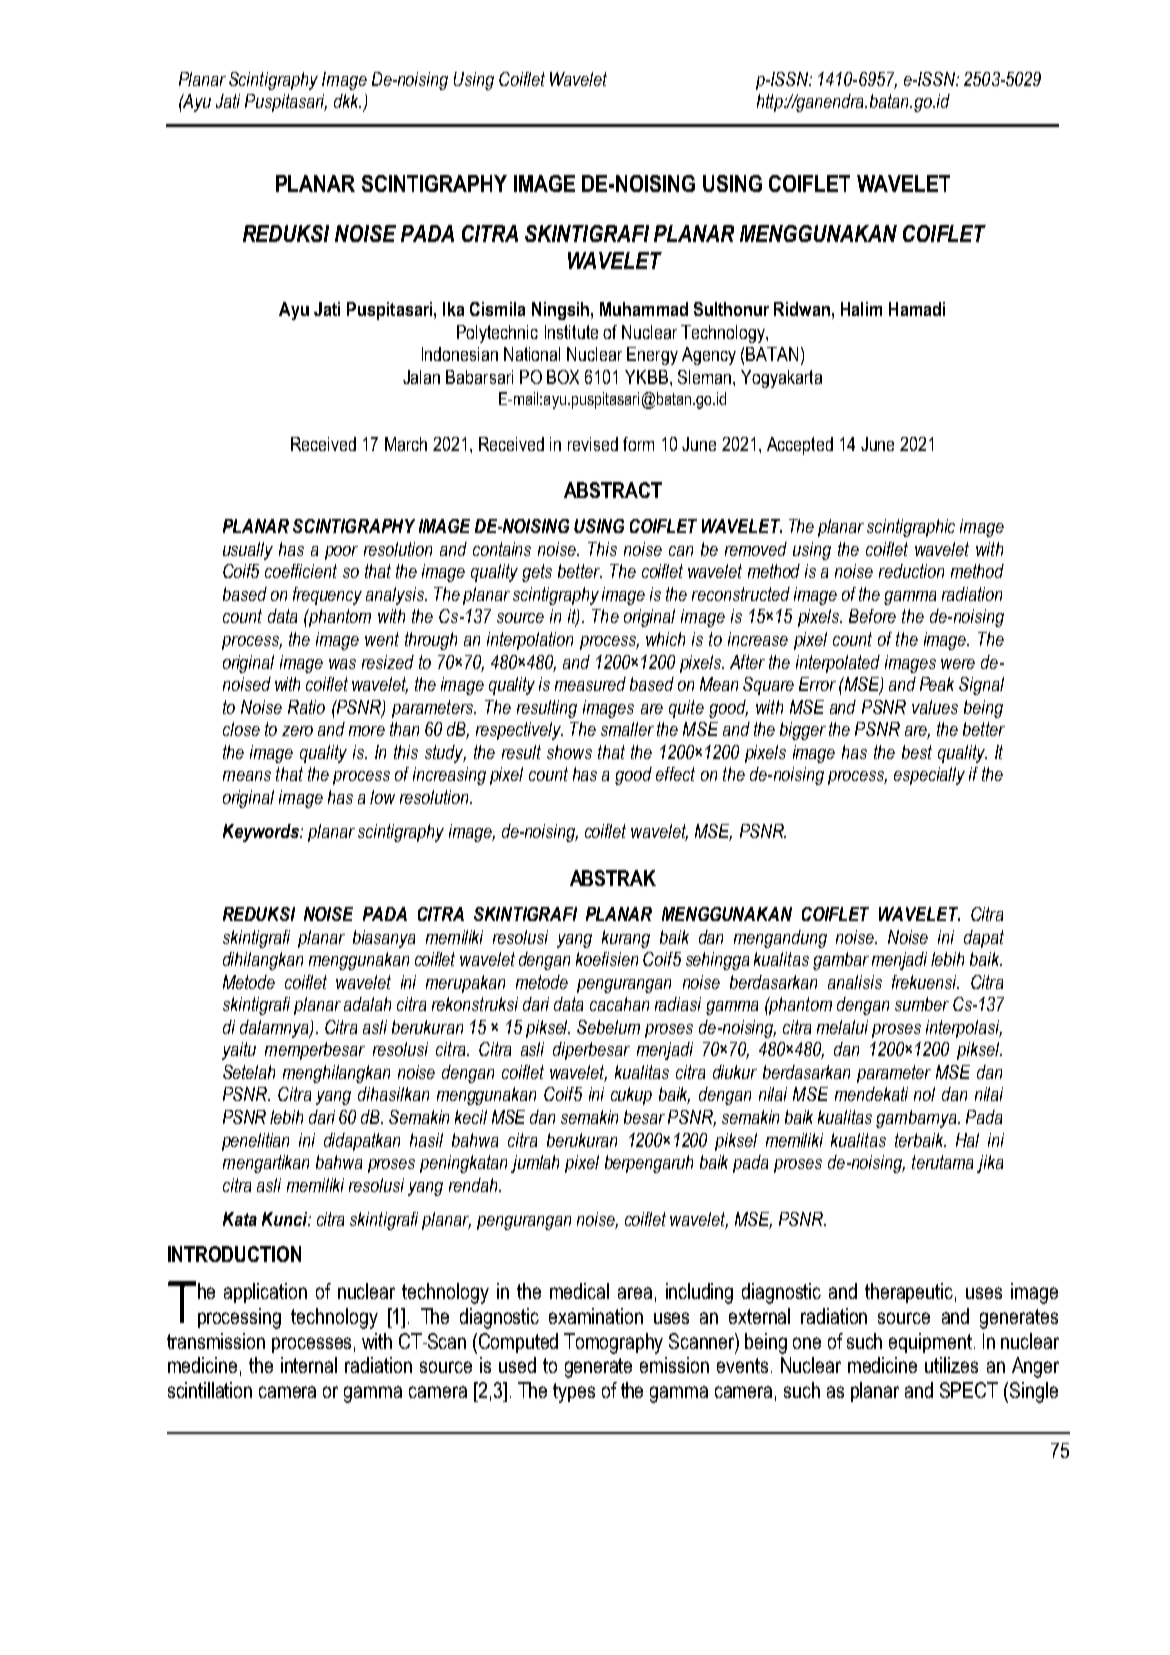 The height and width of the page is (1655, 1170). What do you see at coordinates (421, 377) in the page?
I see `Jalan` at bounding box center [421, 377].
